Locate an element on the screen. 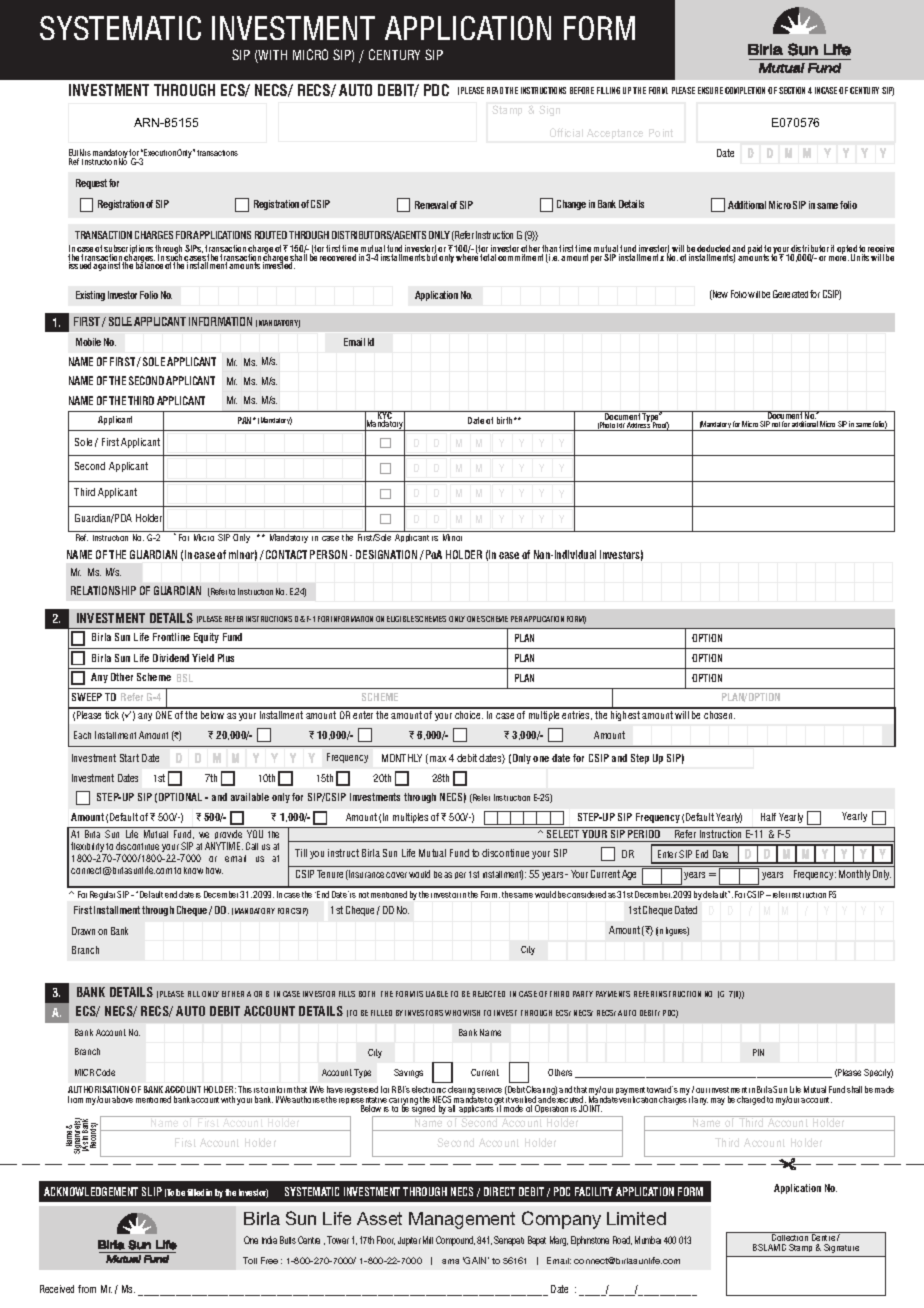 This screenshot has width=924, height=1308. Mumbai is located at coordinates (648, 1240).
